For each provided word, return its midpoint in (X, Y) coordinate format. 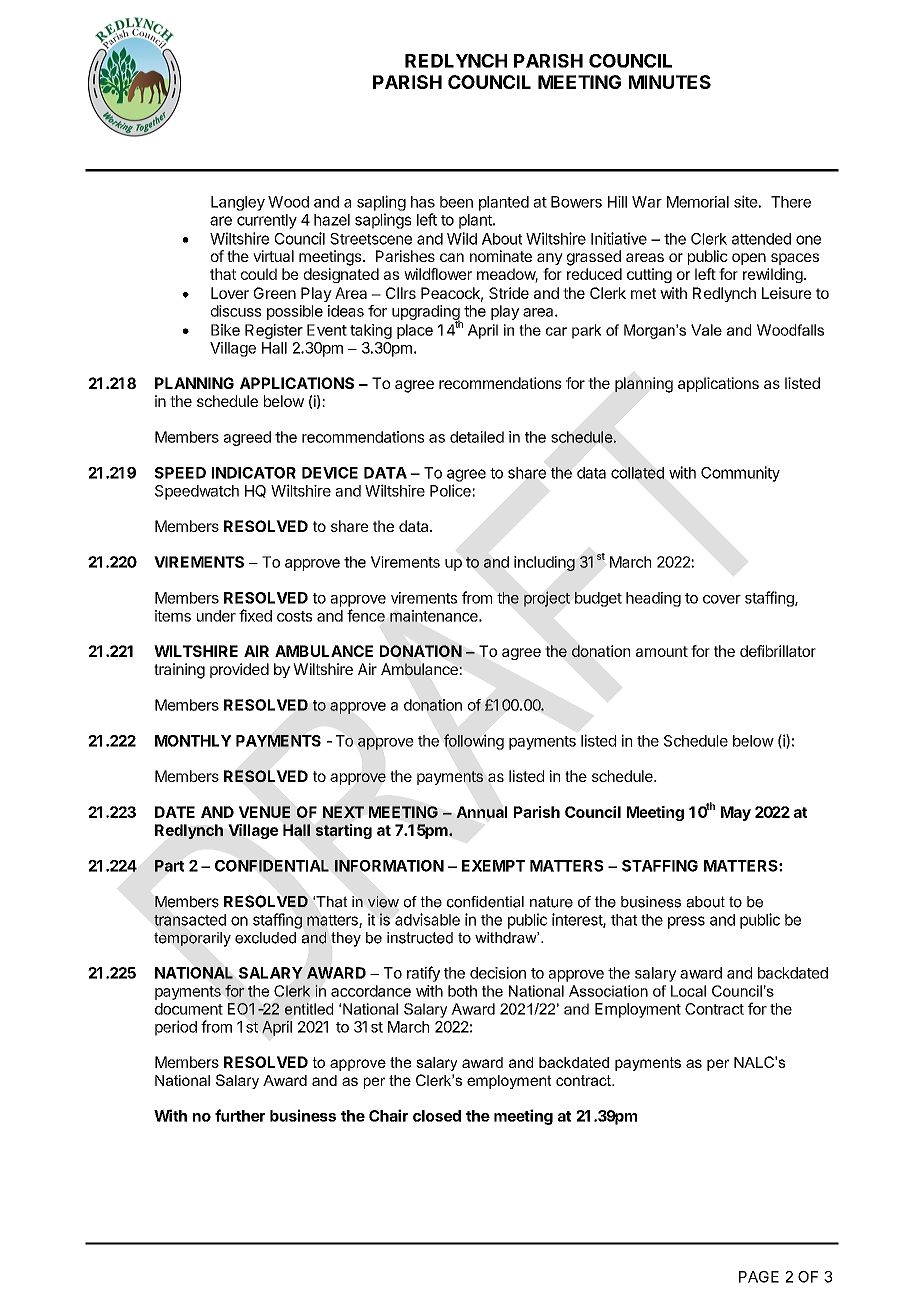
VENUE (264, 812)
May (736, 813)
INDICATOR (254, 473)
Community (740, 474)
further (240, 1115)
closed (437, 1116)
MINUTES (670, 82)
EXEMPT (493, 866)
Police (451, 490)
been (456, 202)
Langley (238, 203)
